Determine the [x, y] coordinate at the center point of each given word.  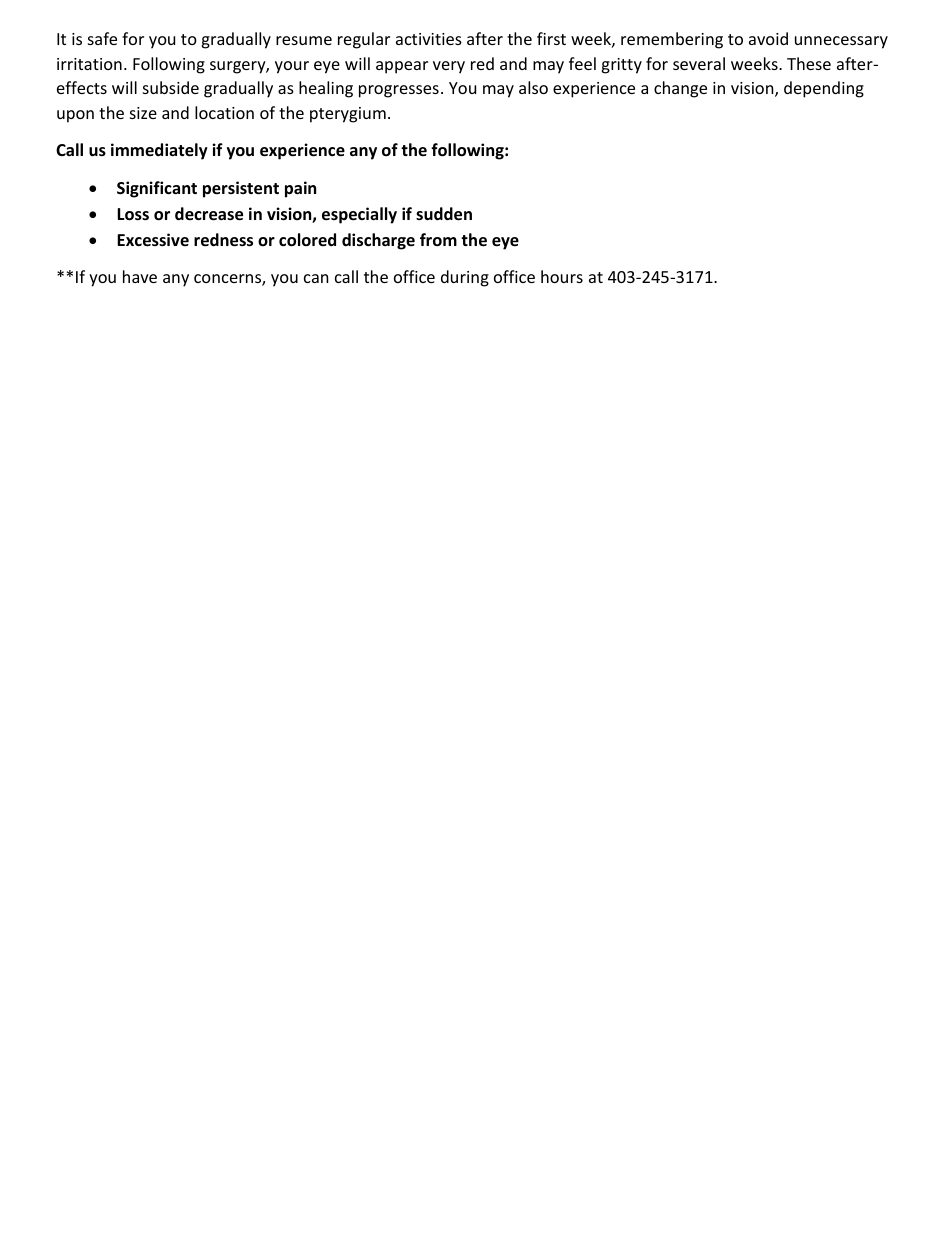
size [143, 113]
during [465, 278]
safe [102, 38]
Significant [157, 189]
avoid [768, 38]
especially [359, 215]
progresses [399, 91]
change [680, 89]
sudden [444, 214]
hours [562, 276]
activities [429, 39]
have [140, 276]
